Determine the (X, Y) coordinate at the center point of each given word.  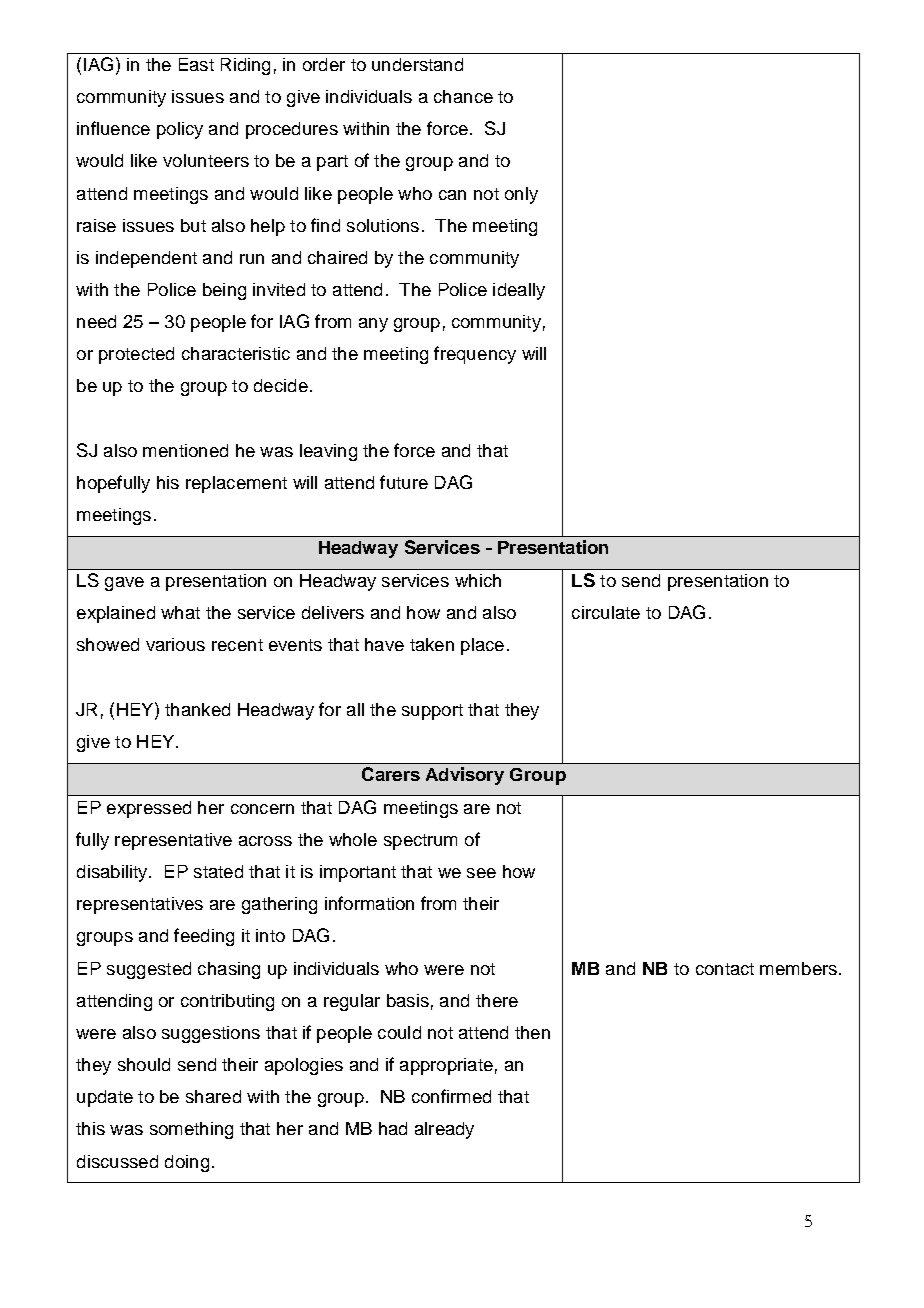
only (521, 195)
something (191, 1130)
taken (432, 644)
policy (180, 130)
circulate (606, 612)
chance (463, 96)
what (180, 612)
